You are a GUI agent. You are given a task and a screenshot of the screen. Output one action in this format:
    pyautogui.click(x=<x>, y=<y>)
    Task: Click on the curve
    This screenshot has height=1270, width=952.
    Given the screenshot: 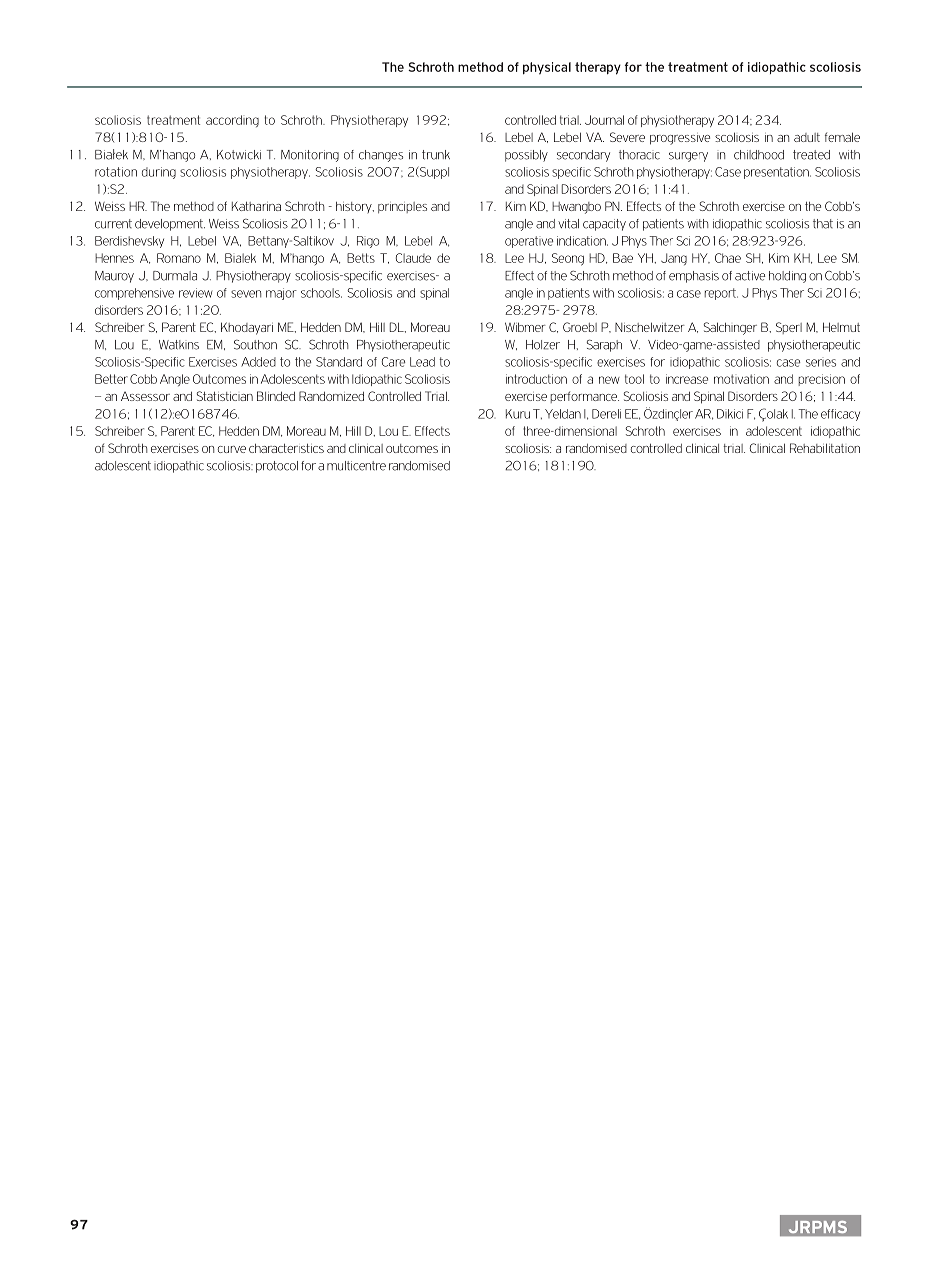 What is the action you would take?
    pyautogui.click(x=232, y=449)
